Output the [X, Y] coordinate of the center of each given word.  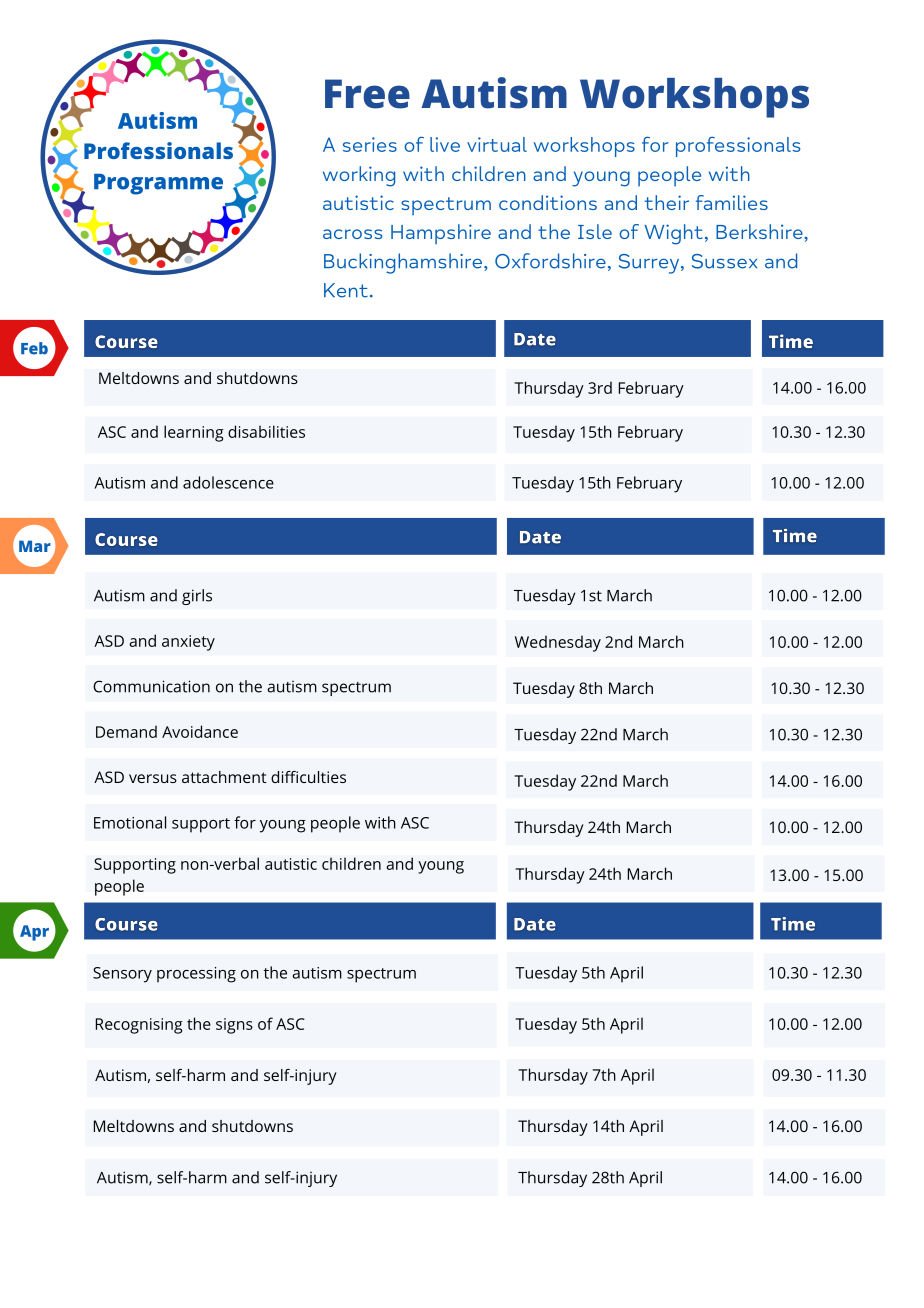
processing [196, 975]
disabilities [266, 431]
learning [194, 433]
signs [234, 1026]
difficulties [308, 777]
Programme [158, 184]
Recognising [139, 1026]
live [445, 144]
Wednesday [558, 643]
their [667, 202]
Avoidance [200, 731]
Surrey [650, 264]
